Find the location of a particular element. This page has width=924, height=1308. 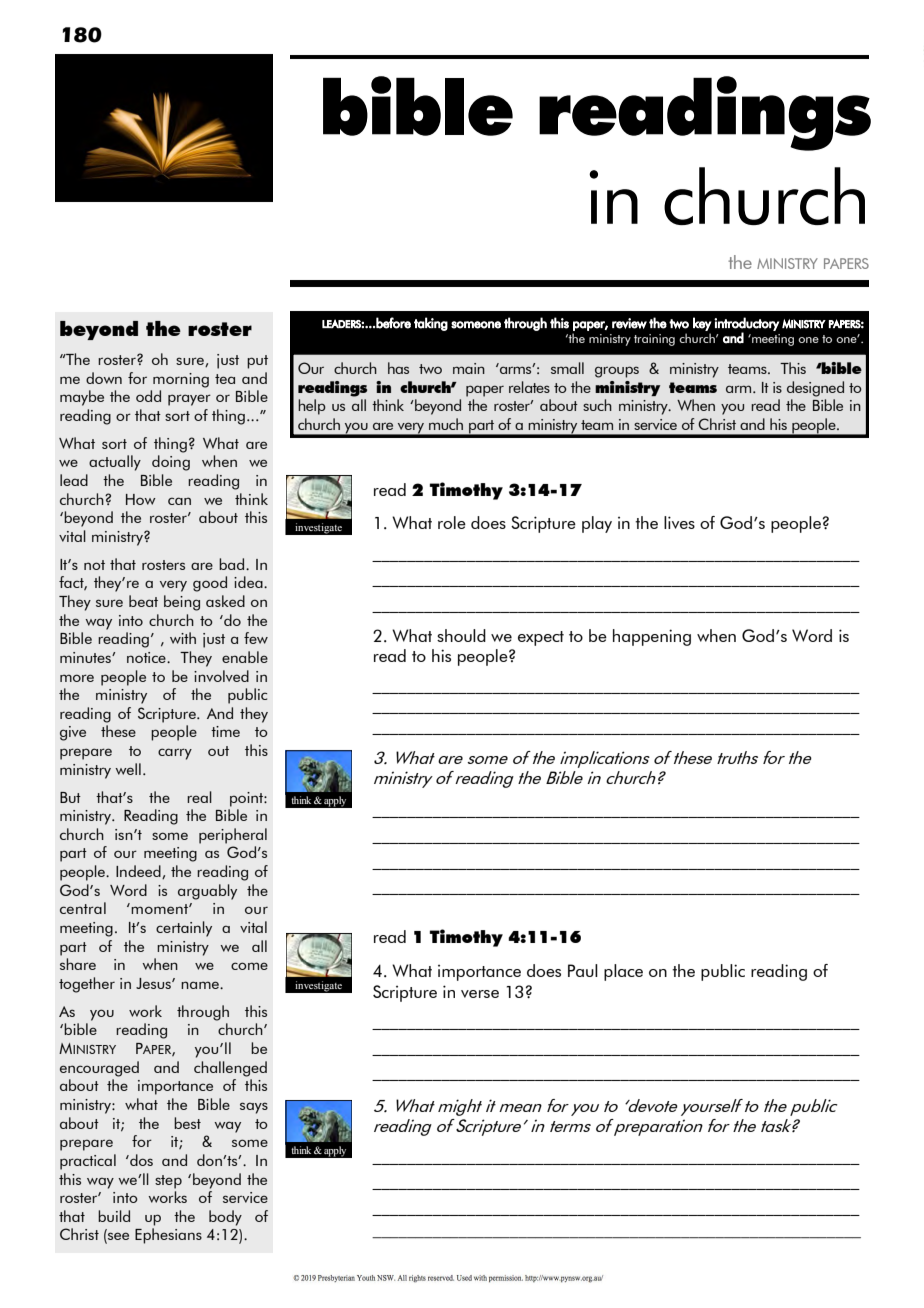

main is located at coordinates (469, 368).
